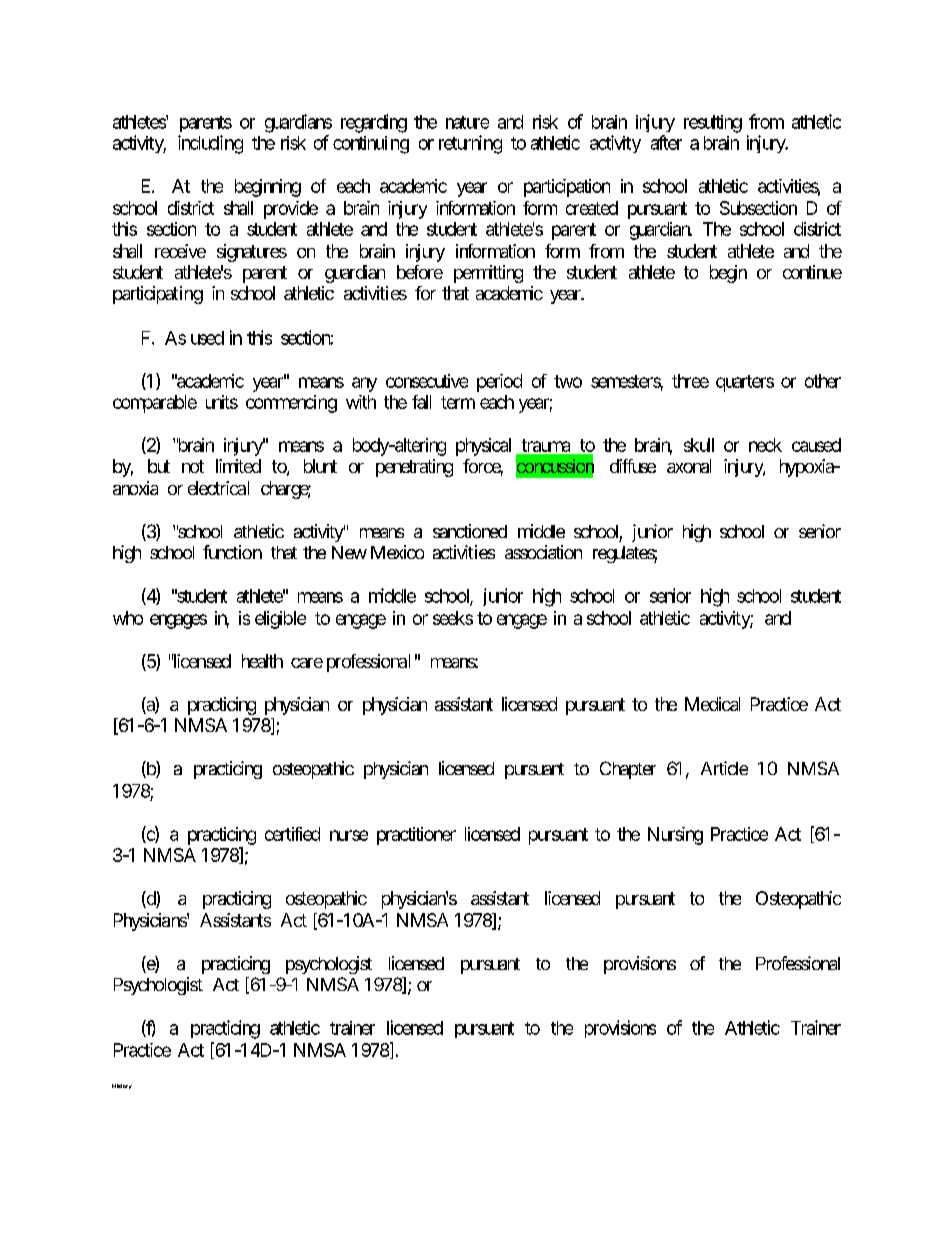  What do you see at coordinates (210, 144) in the image?
I see `including` at bounding box center [210, 144].
